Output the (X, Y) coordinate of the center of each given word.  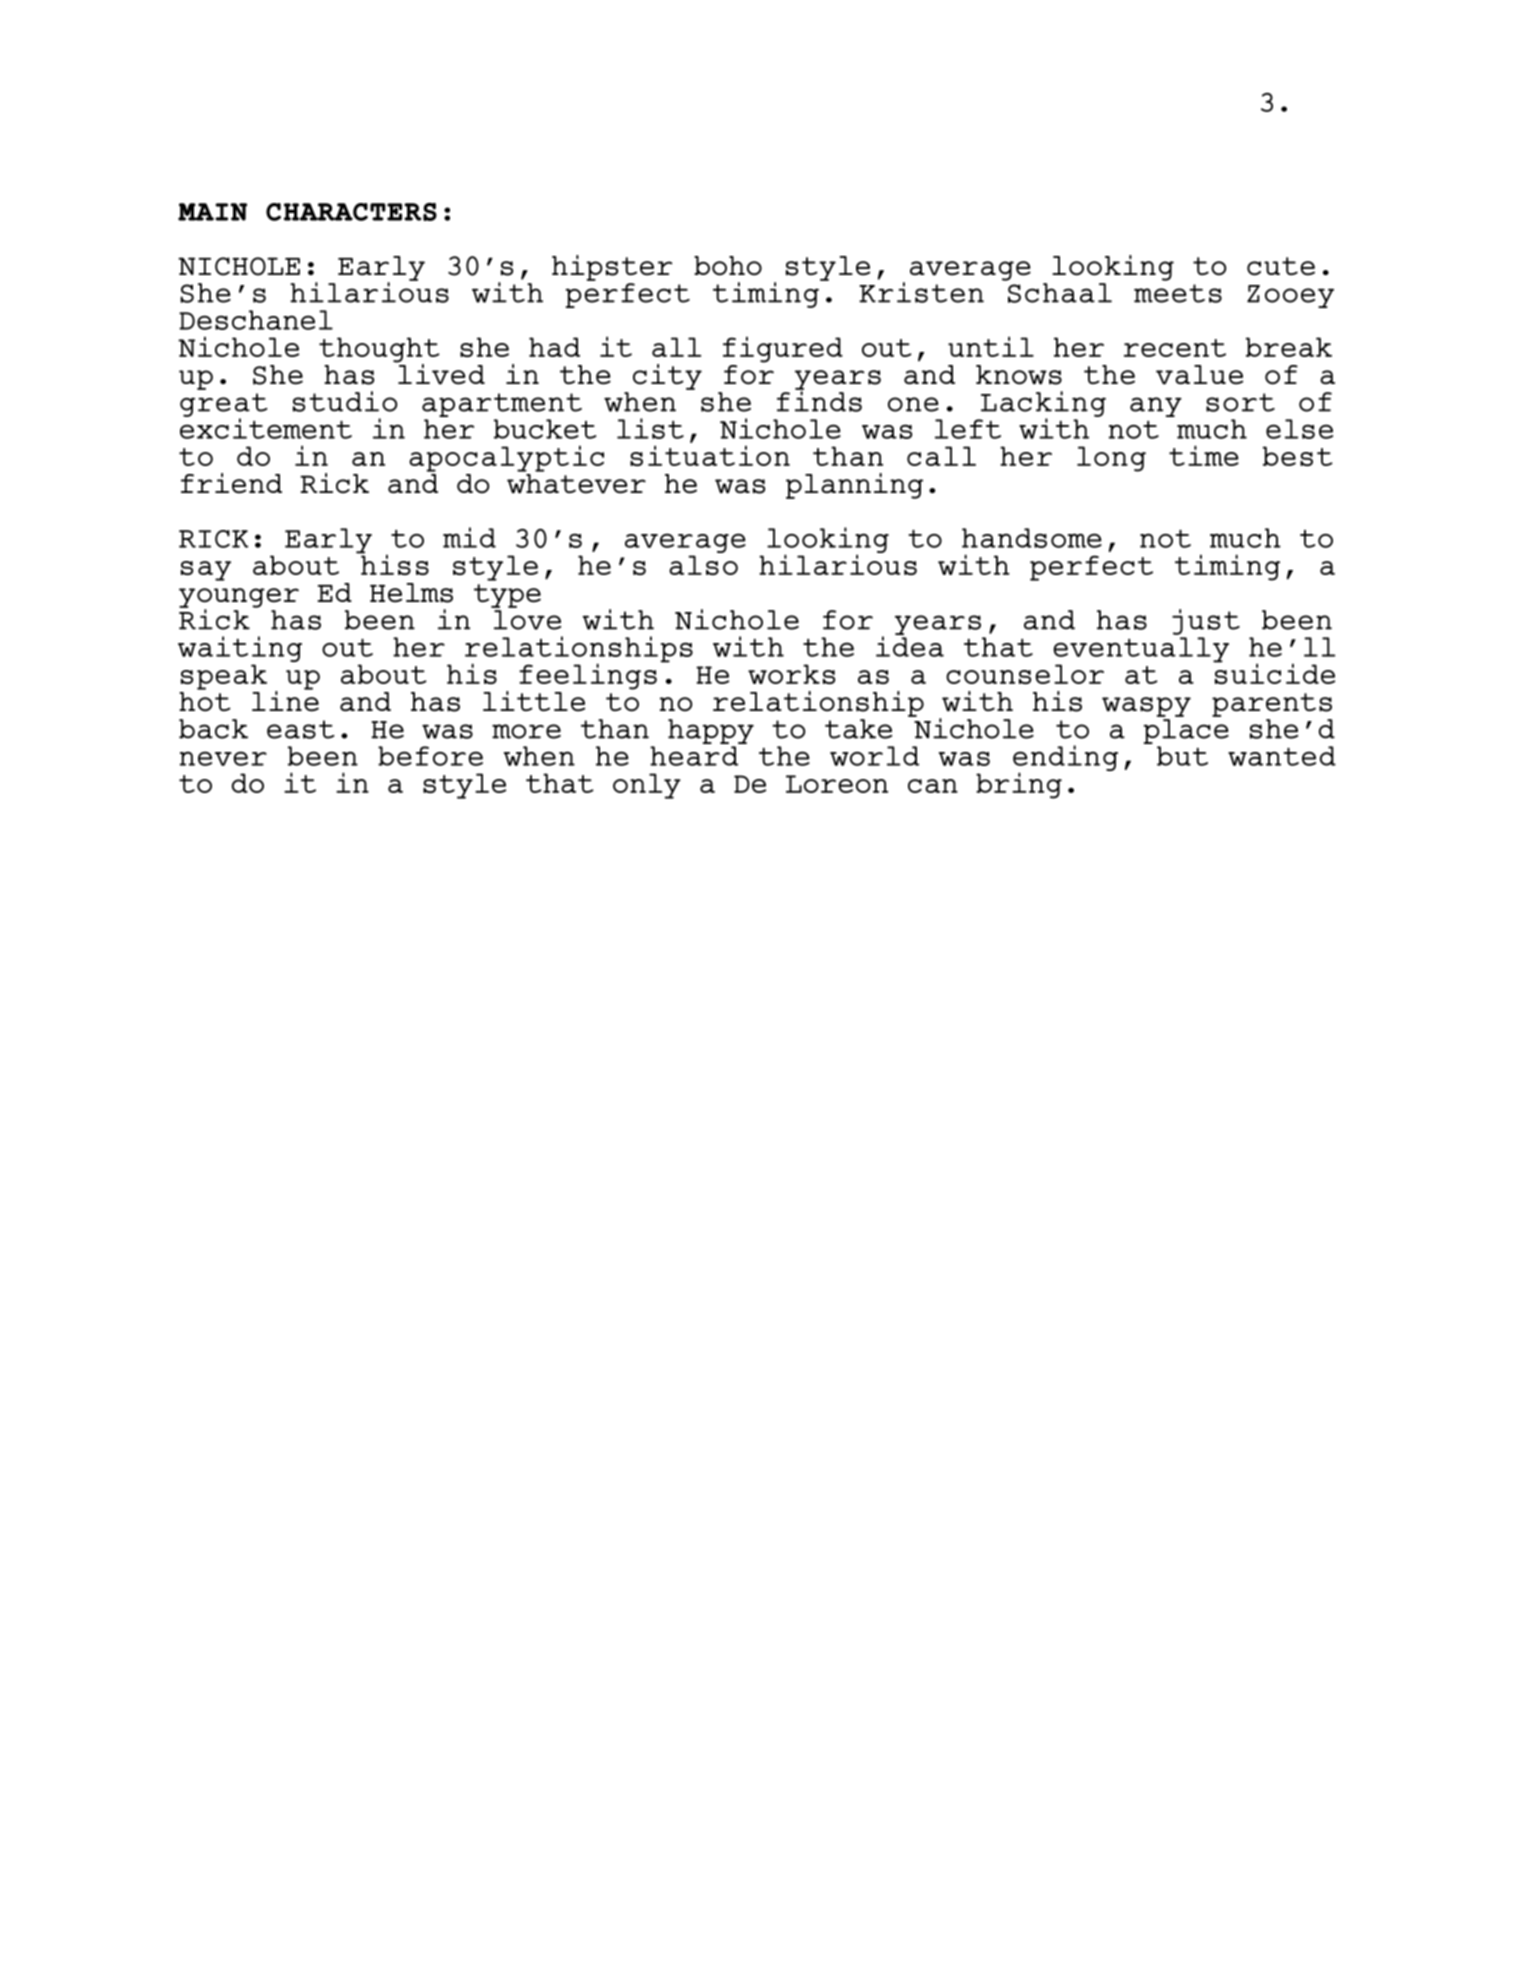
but (1182, 756)
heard (694, 756)
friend (231, 483)
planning (854, 486)
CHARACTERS (351, 212)
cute (1281, 266)
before (430, 756)
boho (728, 266)
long (1111, 459)
